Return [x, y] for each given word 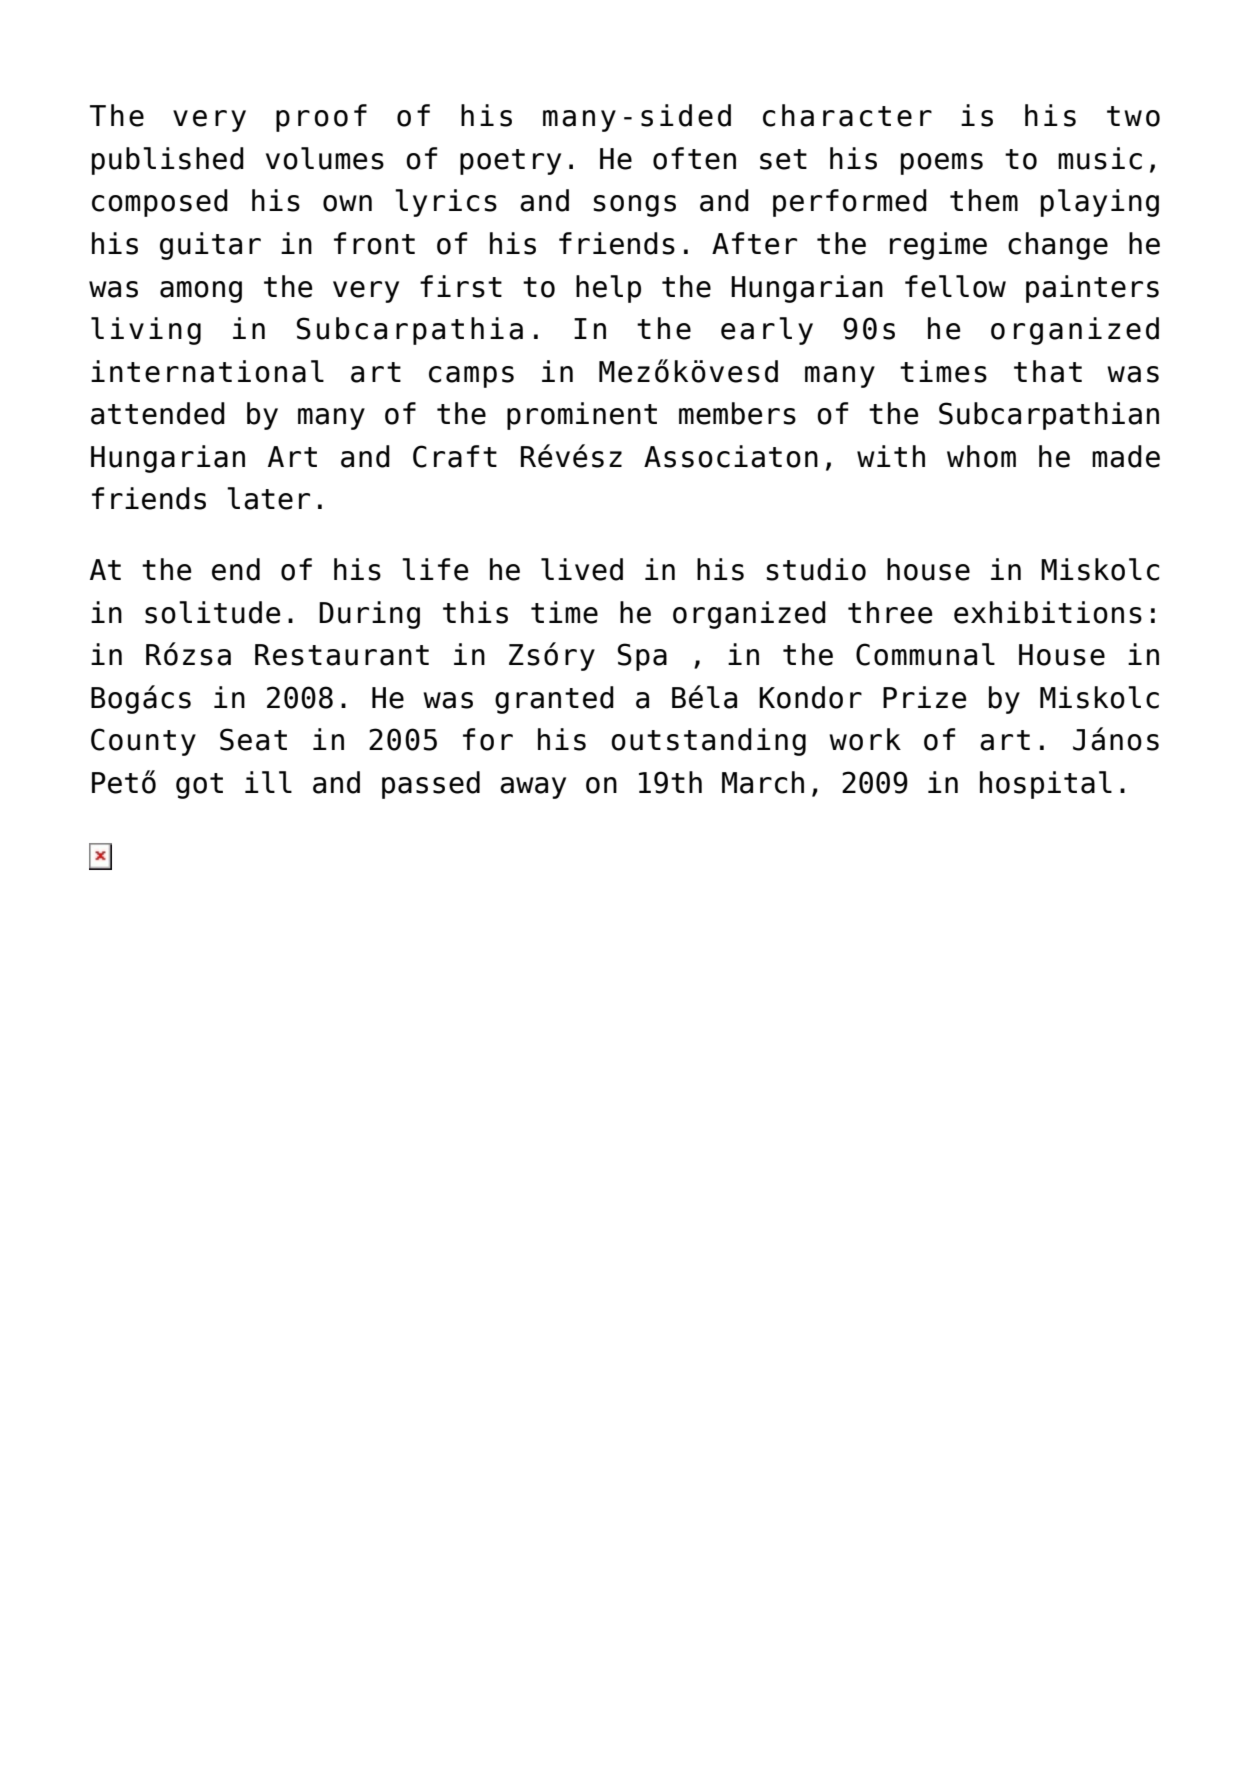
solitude [213, 612]
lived [582, 569]
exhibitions [1048, 612]
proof [321, 118]
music [1100, 158]
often [694, 158]
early [767, 331]
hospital [1046, 785]
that [1048, 371]
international [207, 371]
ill [268, 782]
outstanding [708, 742]
